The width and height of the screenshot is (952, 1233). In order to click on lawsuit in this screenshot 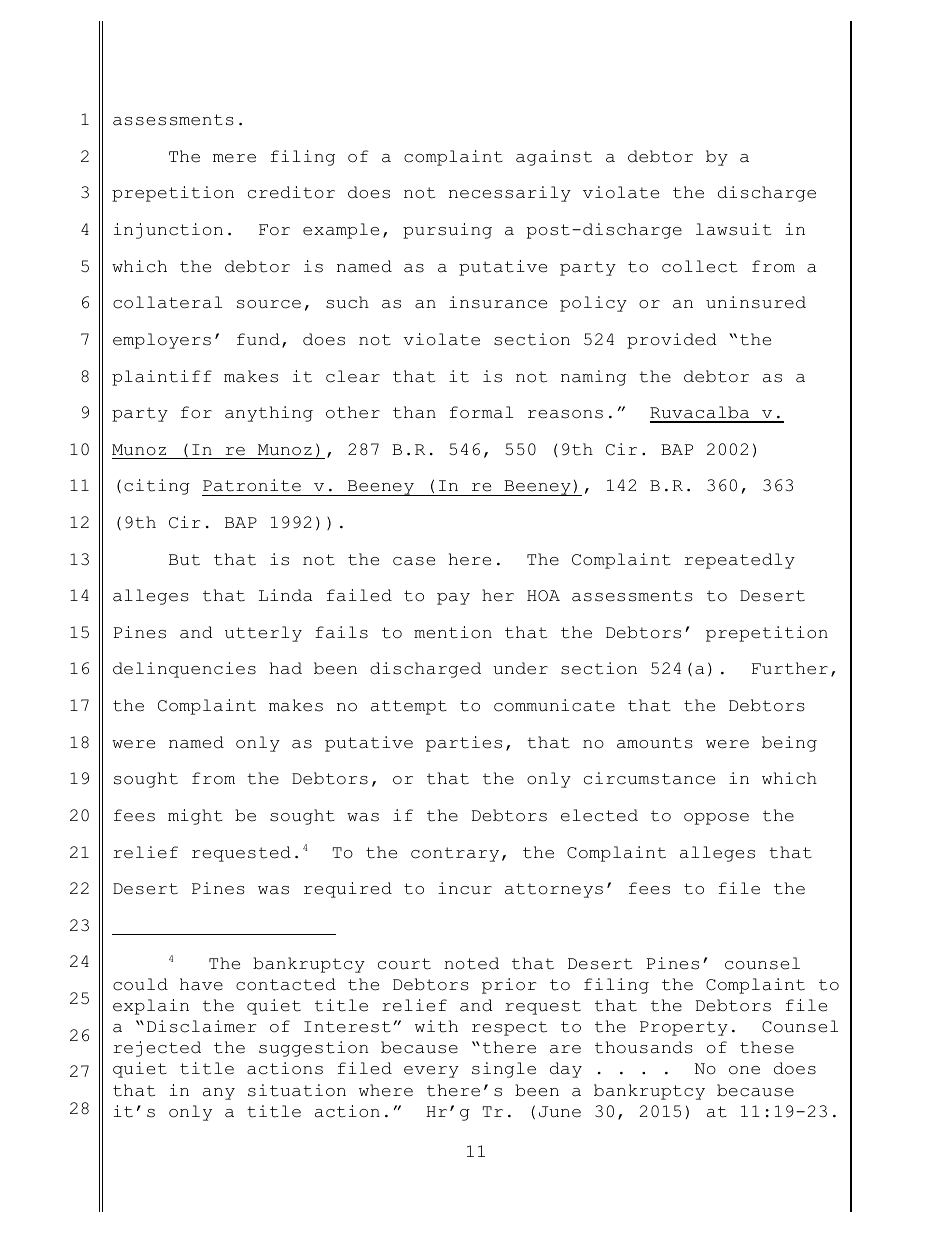, I will do `click(733, 229)`.
